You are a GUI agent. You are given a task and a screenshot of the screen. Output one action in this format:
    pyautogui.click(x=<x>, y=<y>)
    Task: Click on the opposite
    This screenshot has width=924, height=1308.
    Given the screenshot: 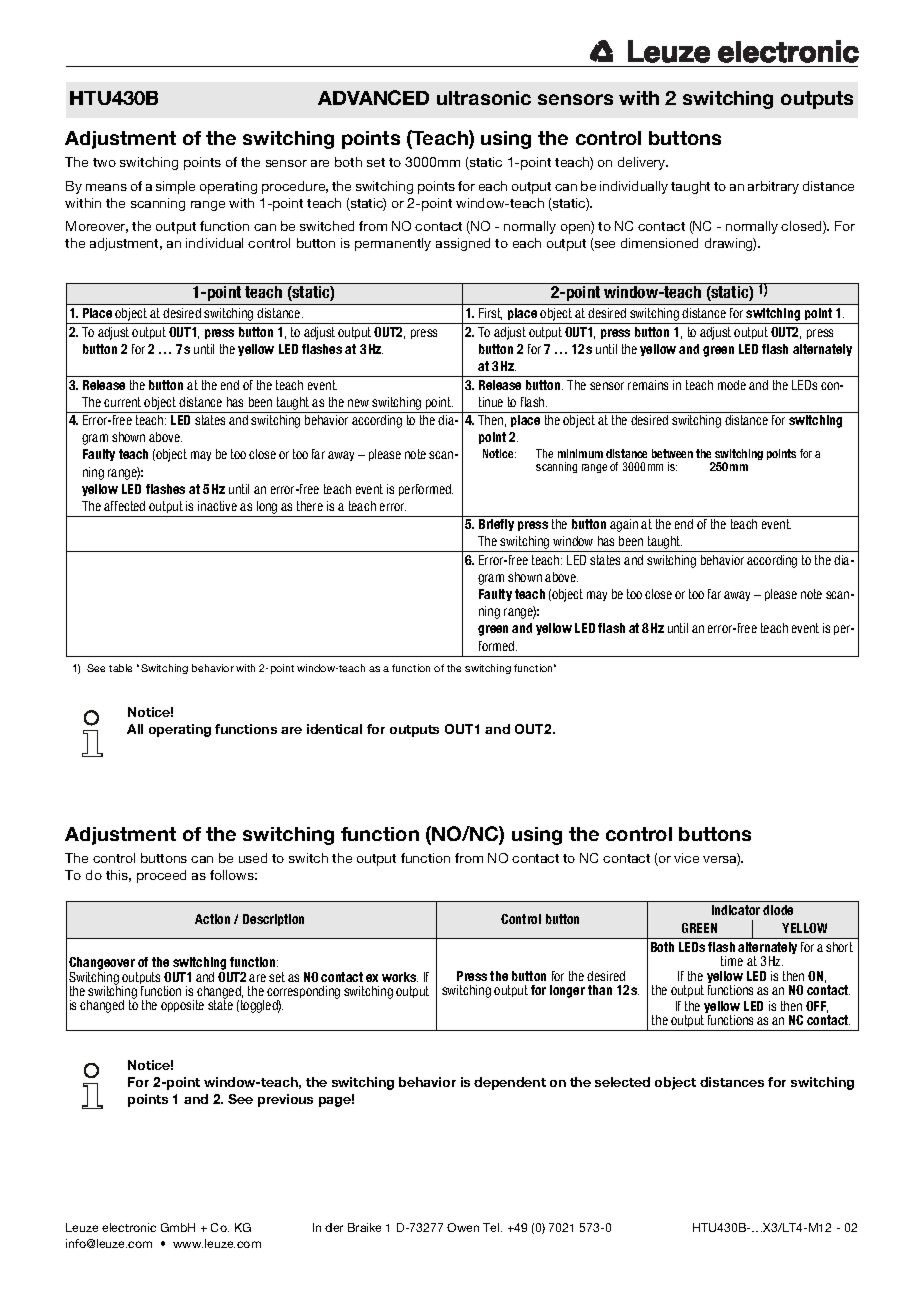 What is the action you would take?
    pyautogui.click(x=182, y=1006)
